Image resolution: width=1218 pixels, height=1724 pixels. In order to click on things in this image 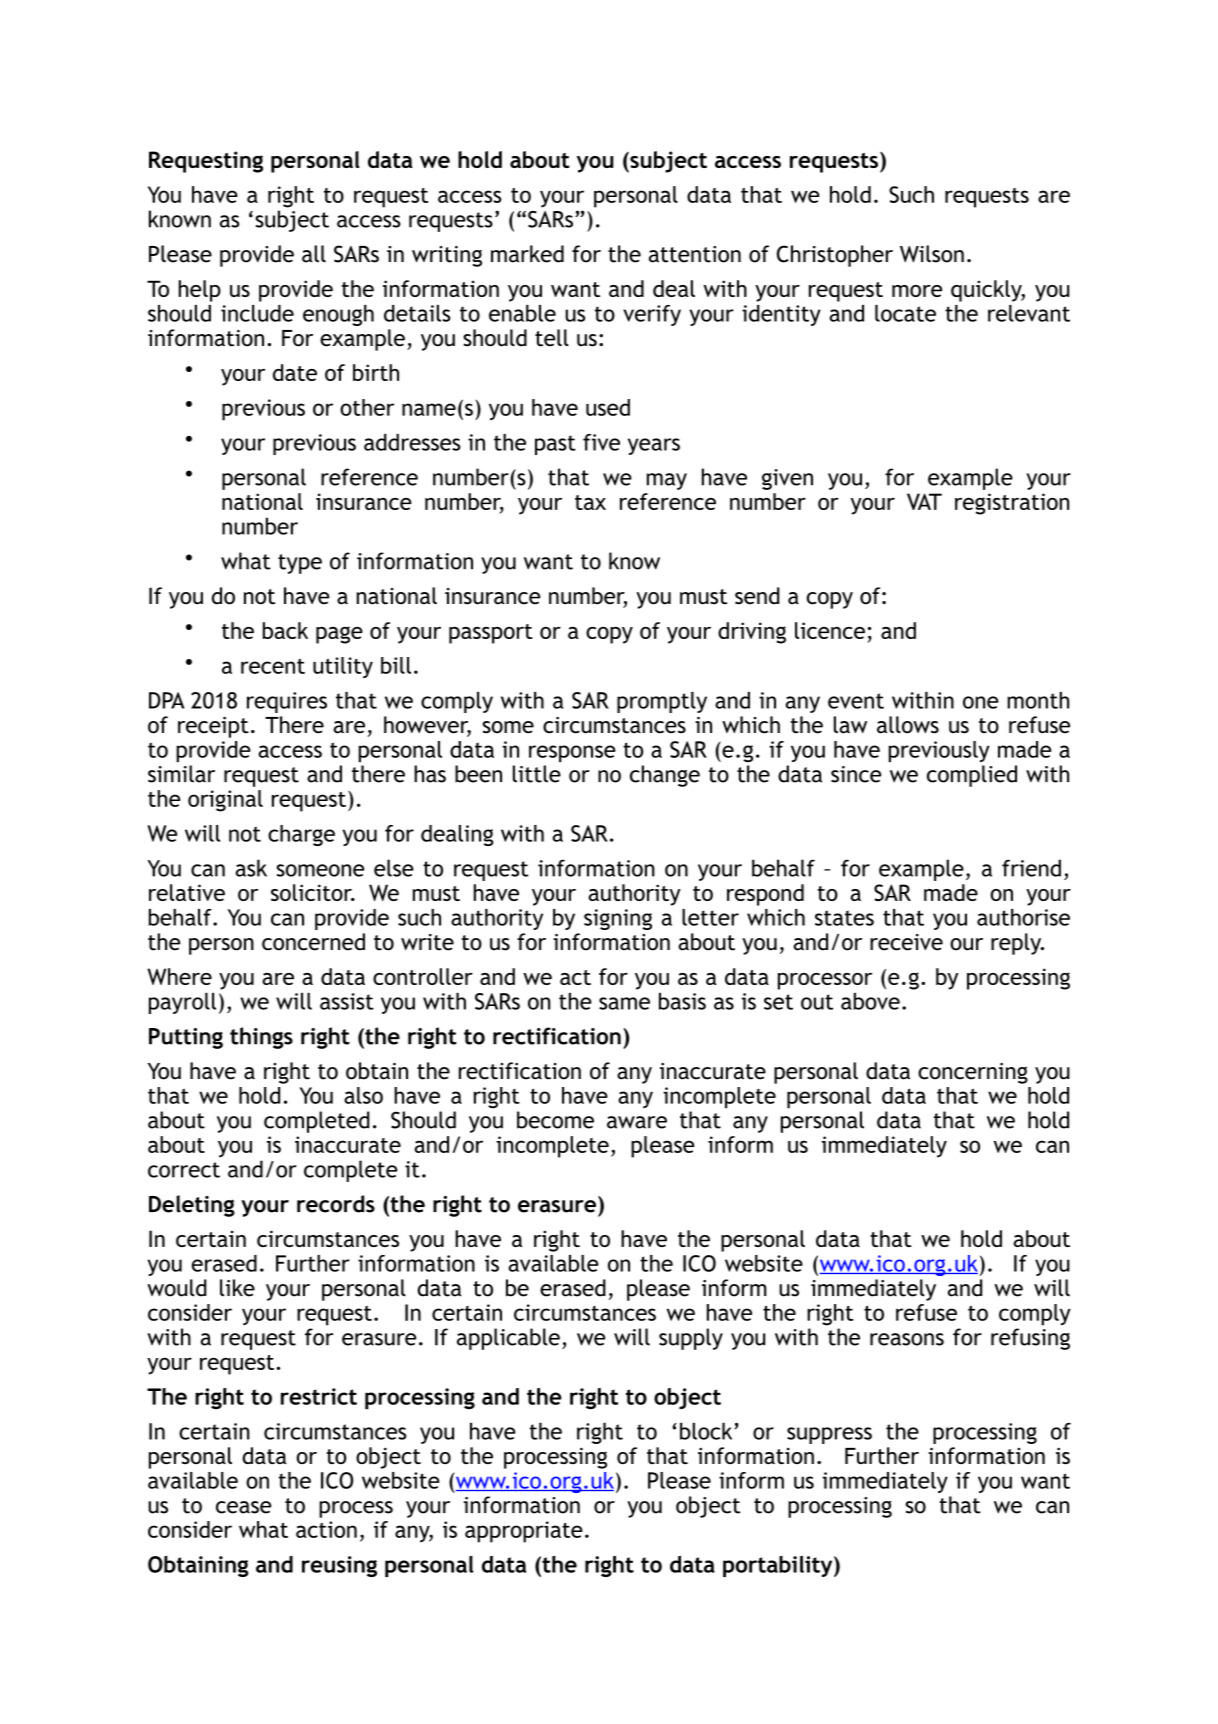, I will do `click(261, 1038)`.
